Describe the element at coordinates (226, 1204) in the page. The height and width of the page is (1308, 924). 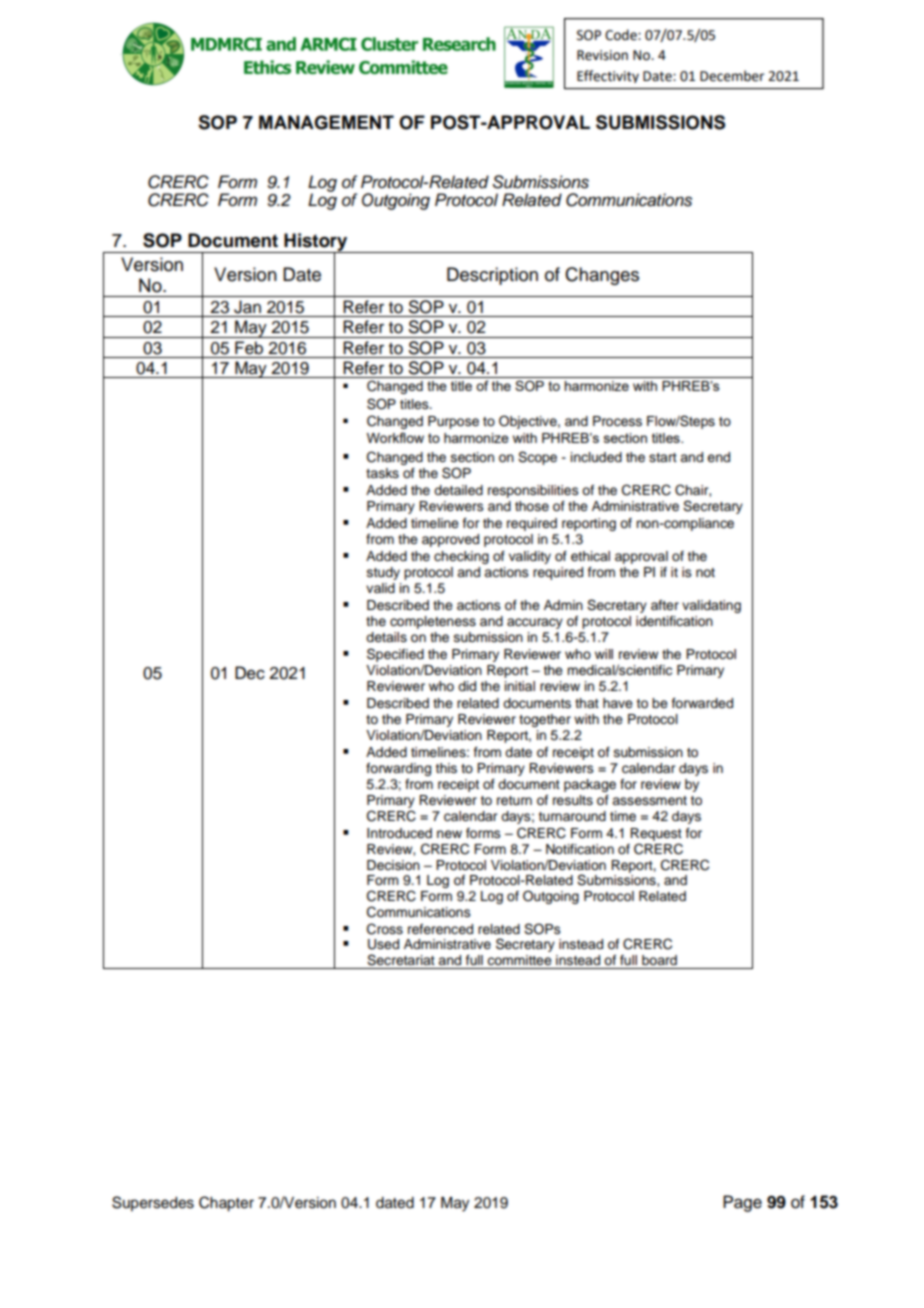
I see `Chapter` at that location.
